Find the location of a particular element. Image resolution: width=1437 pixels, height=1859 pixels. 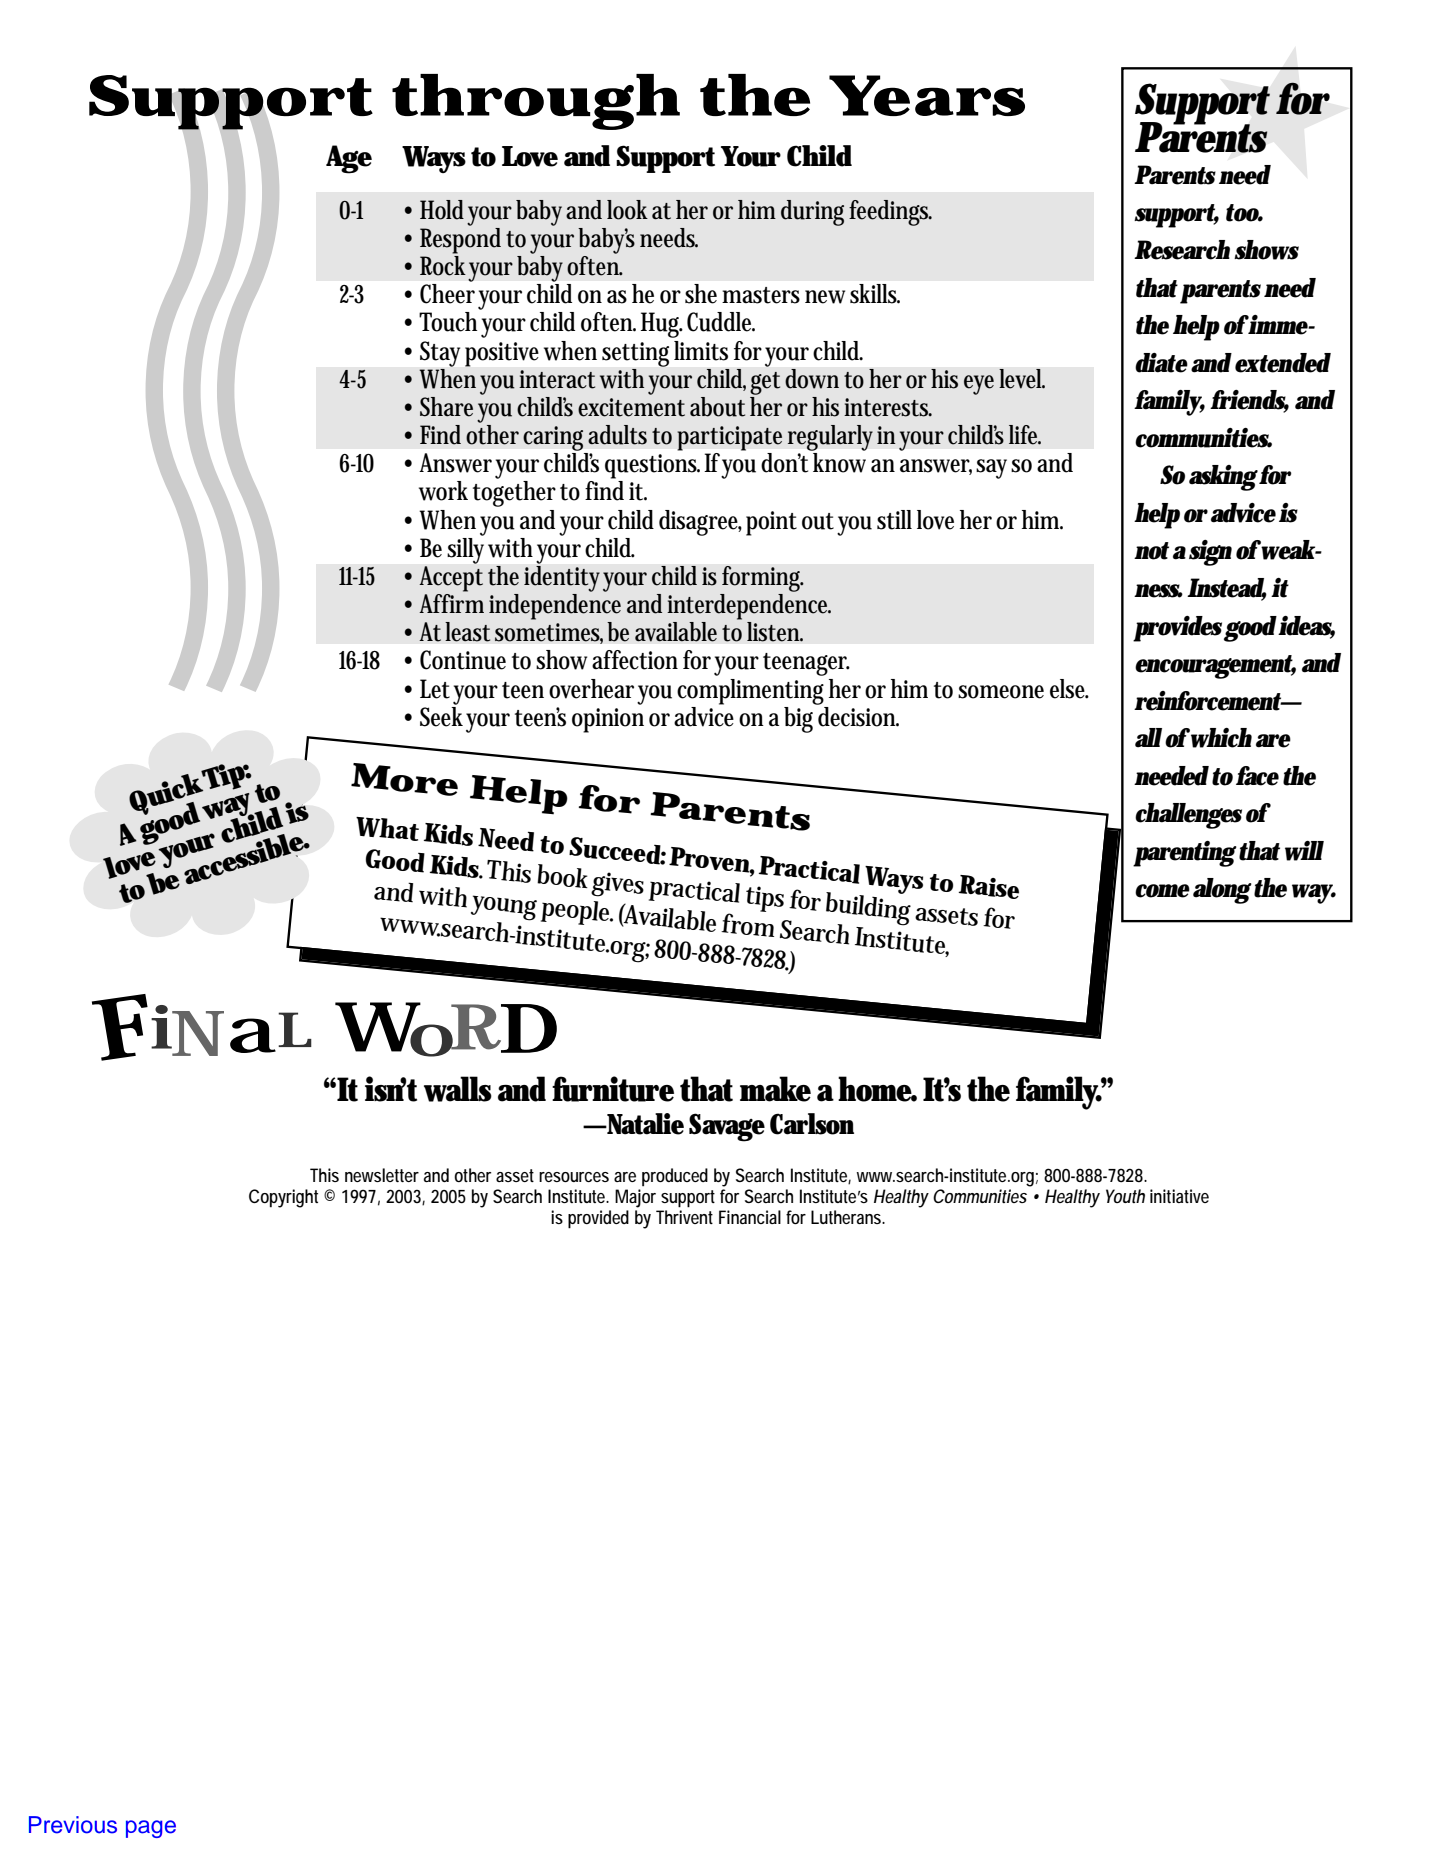

Rock is located at coordinates (443, 264).
